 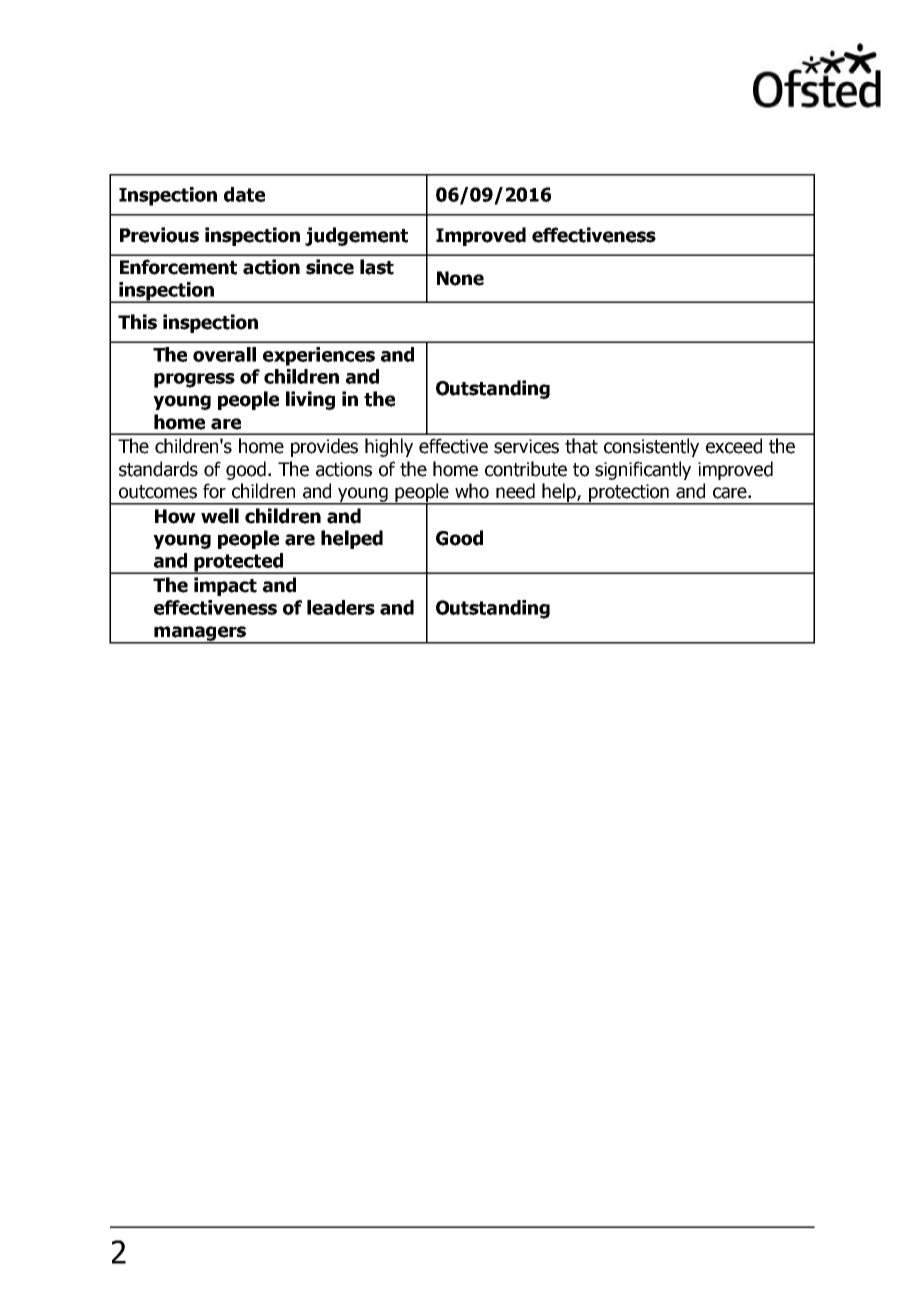 I want to click on since, so click(x=330, y=267).
